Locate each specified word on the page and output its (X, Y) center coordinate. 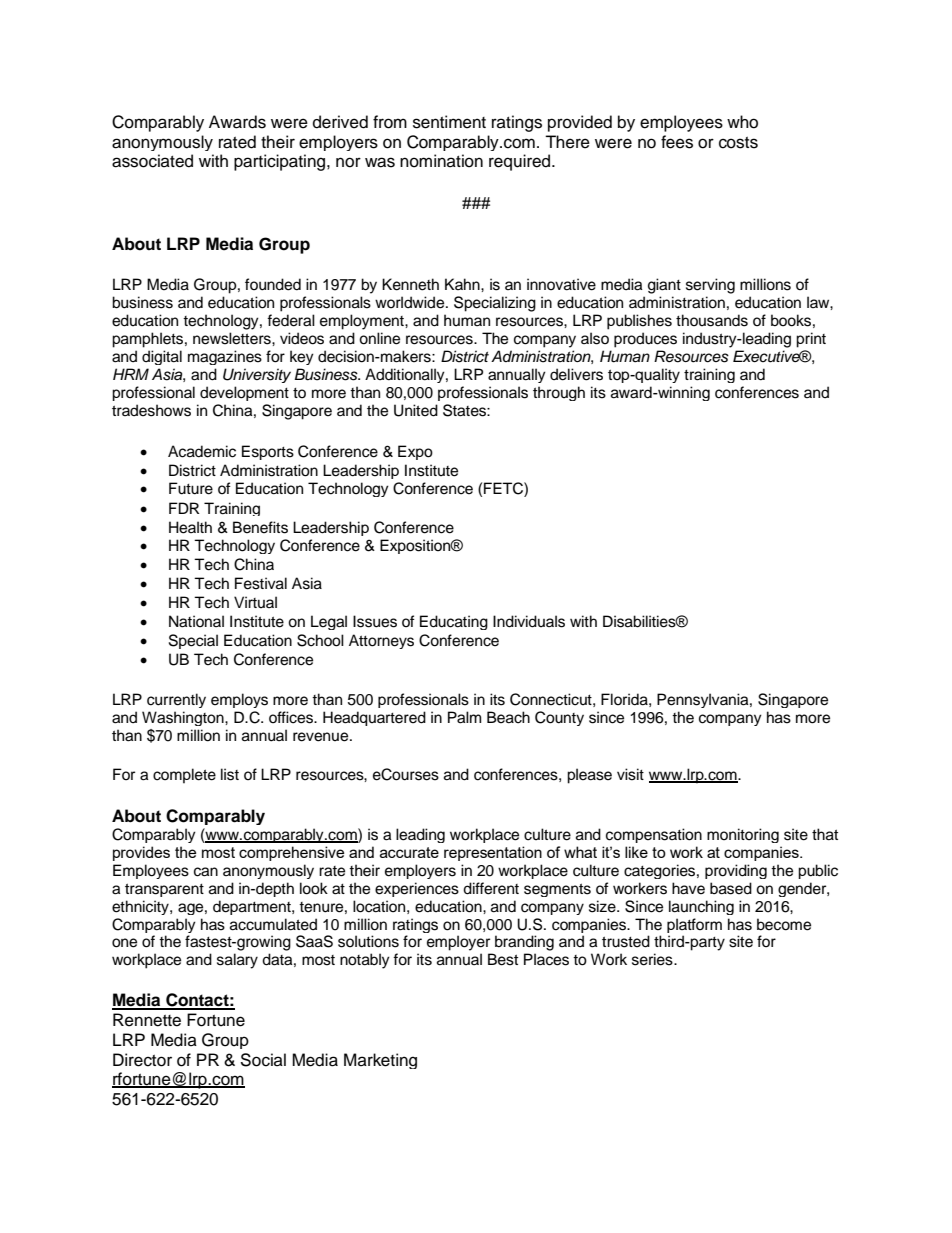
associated (152, 161)
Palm (464, 717)
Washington (184, 718)
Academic (202, 451)
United (416, 410)
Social (263, 1060)
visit (630, 774)
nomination (441, 161)
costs (738, 143)
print (811, 340)
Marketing (380, 1061)
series (653, 959)
